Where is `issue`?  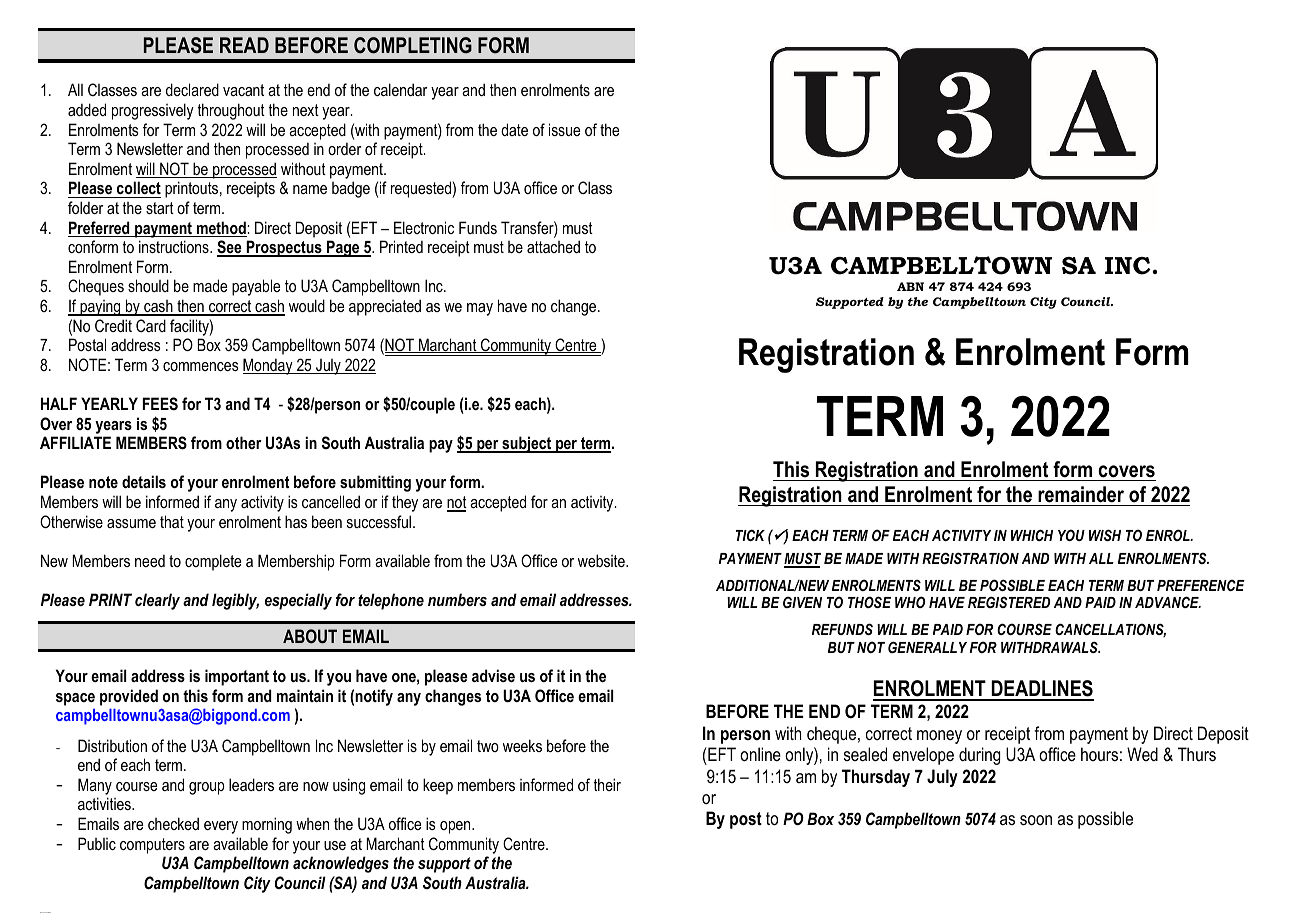 issue is located at coordinates (564, 129).
